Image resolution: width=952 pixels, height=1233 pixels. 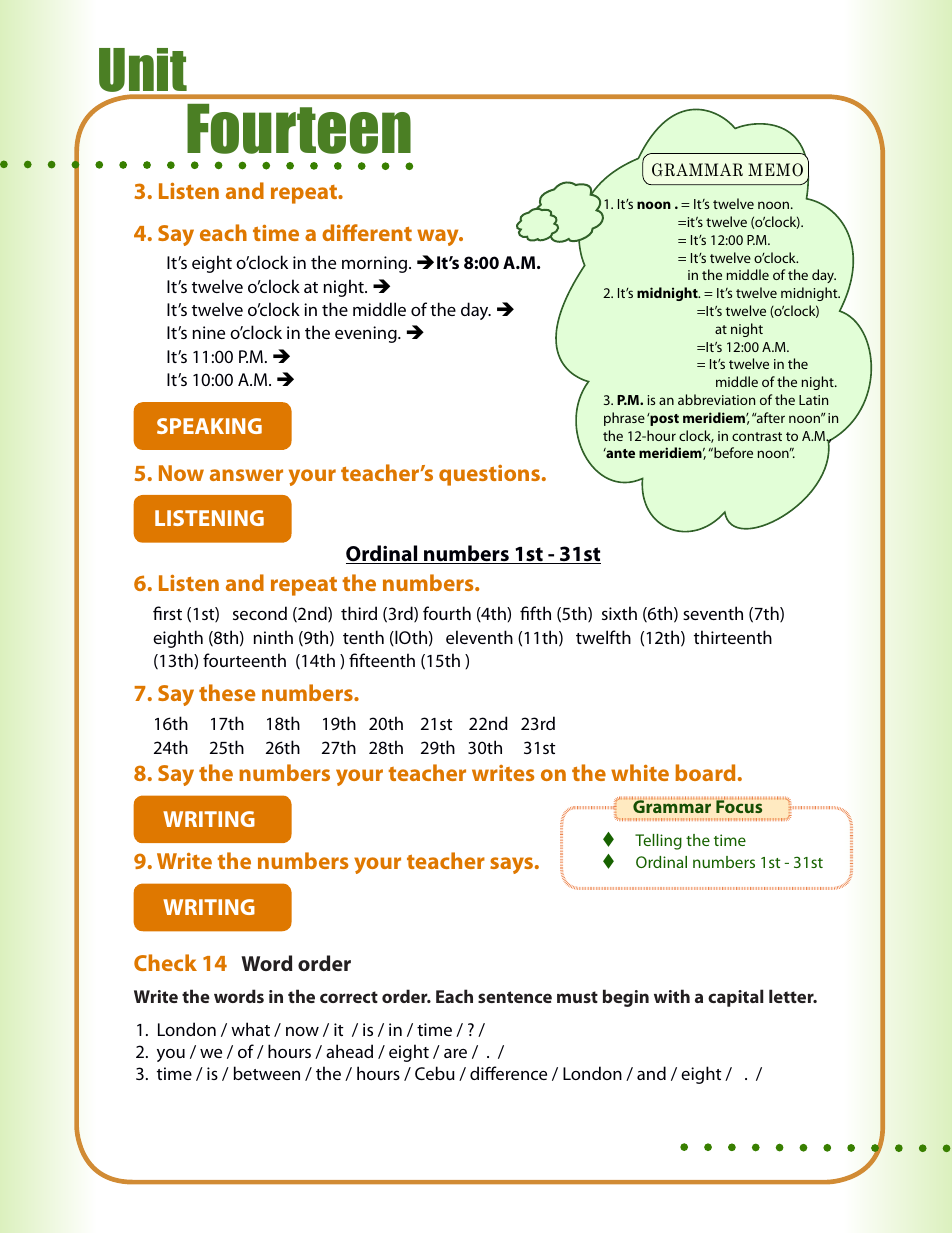 I want to click on morning, so click(x=376, y=264).
